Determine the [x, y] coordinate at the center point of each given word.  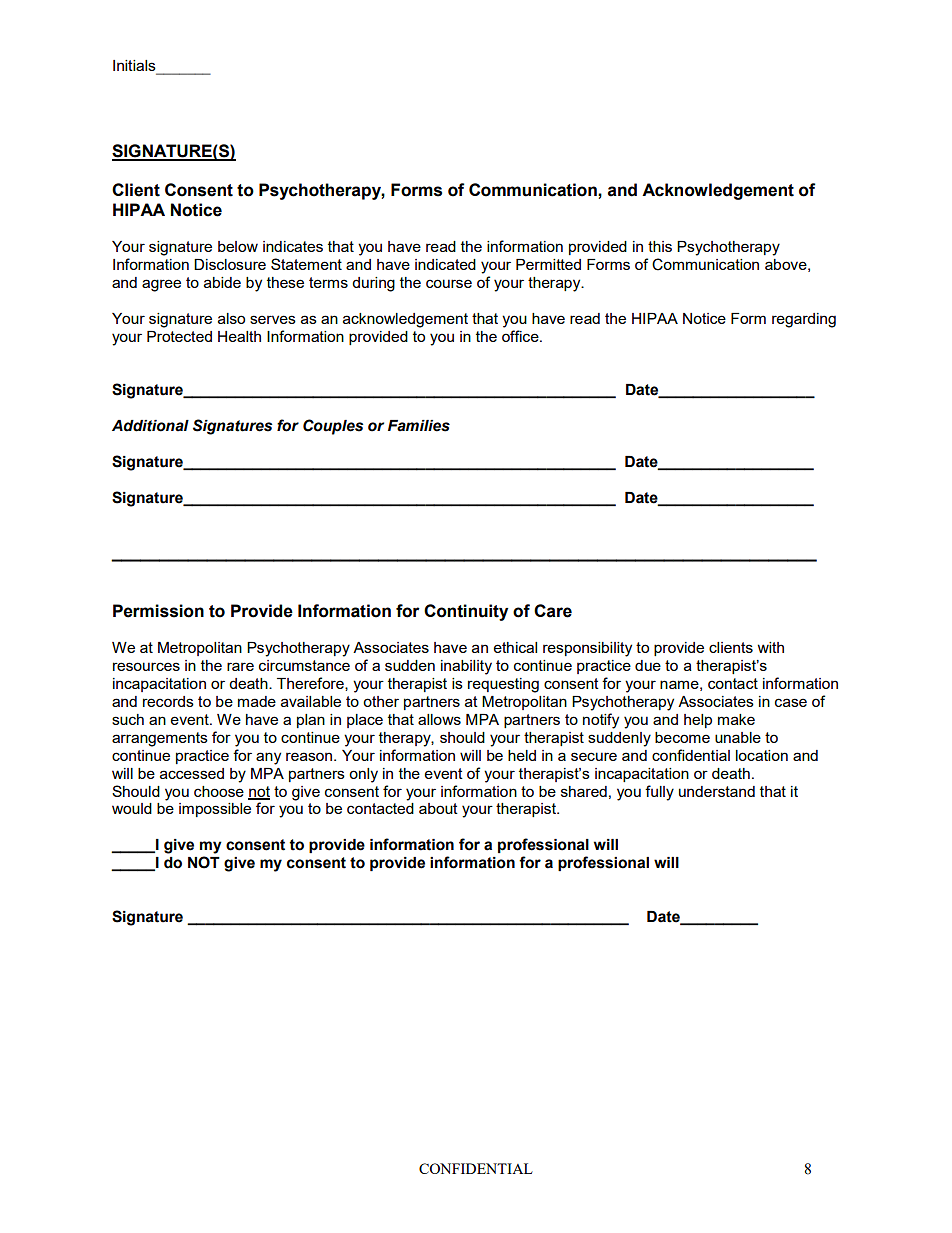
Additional [150, 426]
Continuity [466, 612]
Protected [179, 336]
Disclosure [230, 264]
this [660, 246]
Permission [158, 611]
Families [419, 426]
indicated [445, 264]
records [168, 701]
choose [219, 791]
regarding [804, 320]
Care [553, 611]
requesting [503, 685]
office [521, 336]
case [791, 702]
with [771, 647]
